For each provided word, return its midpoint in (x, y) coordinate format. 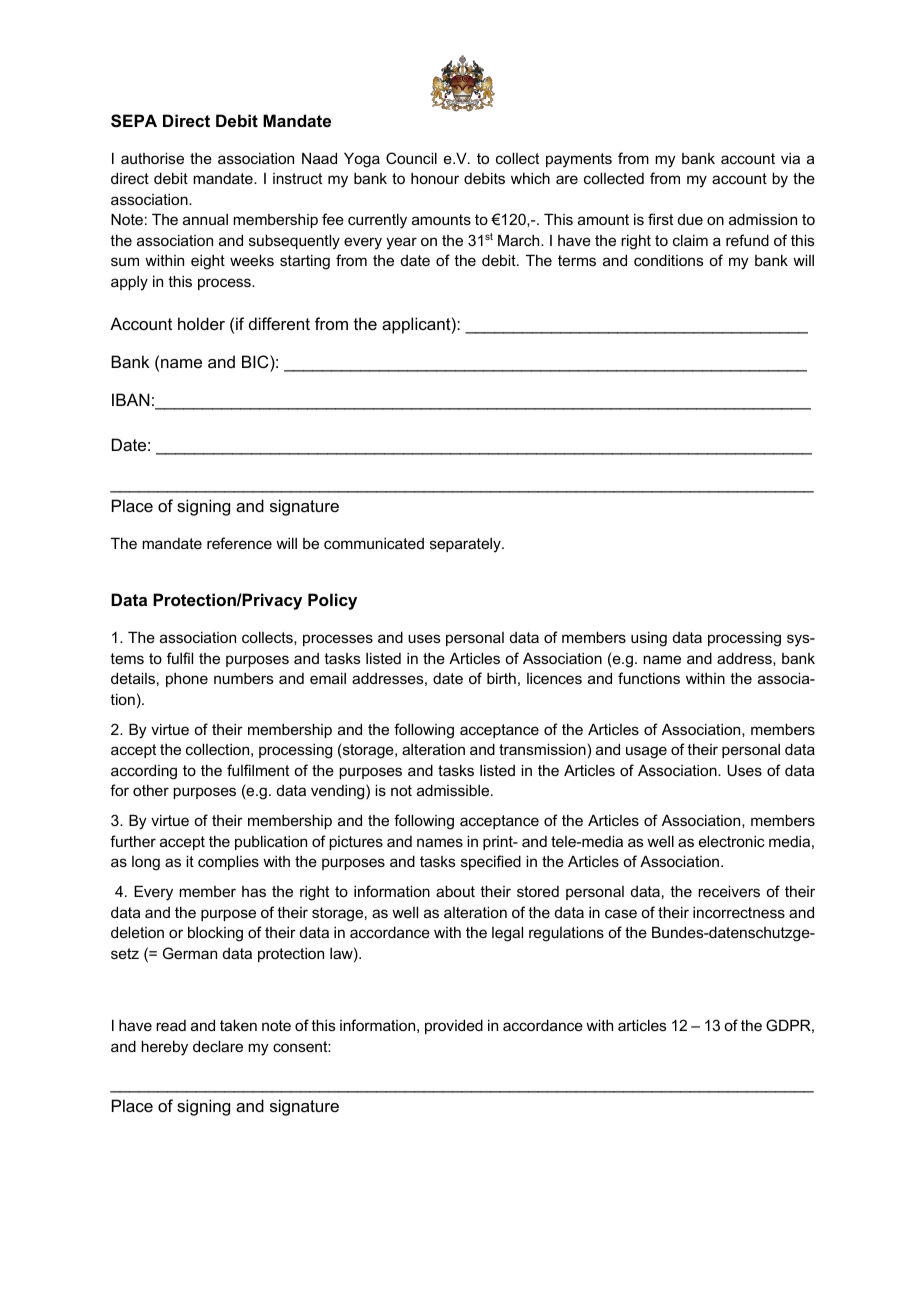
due (690, 219)
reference (239, 543)
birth (501, 678)
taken (238, 1025)
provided (454, 1026)
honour (435, 178)
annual (205, 219)
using (649, 639)
